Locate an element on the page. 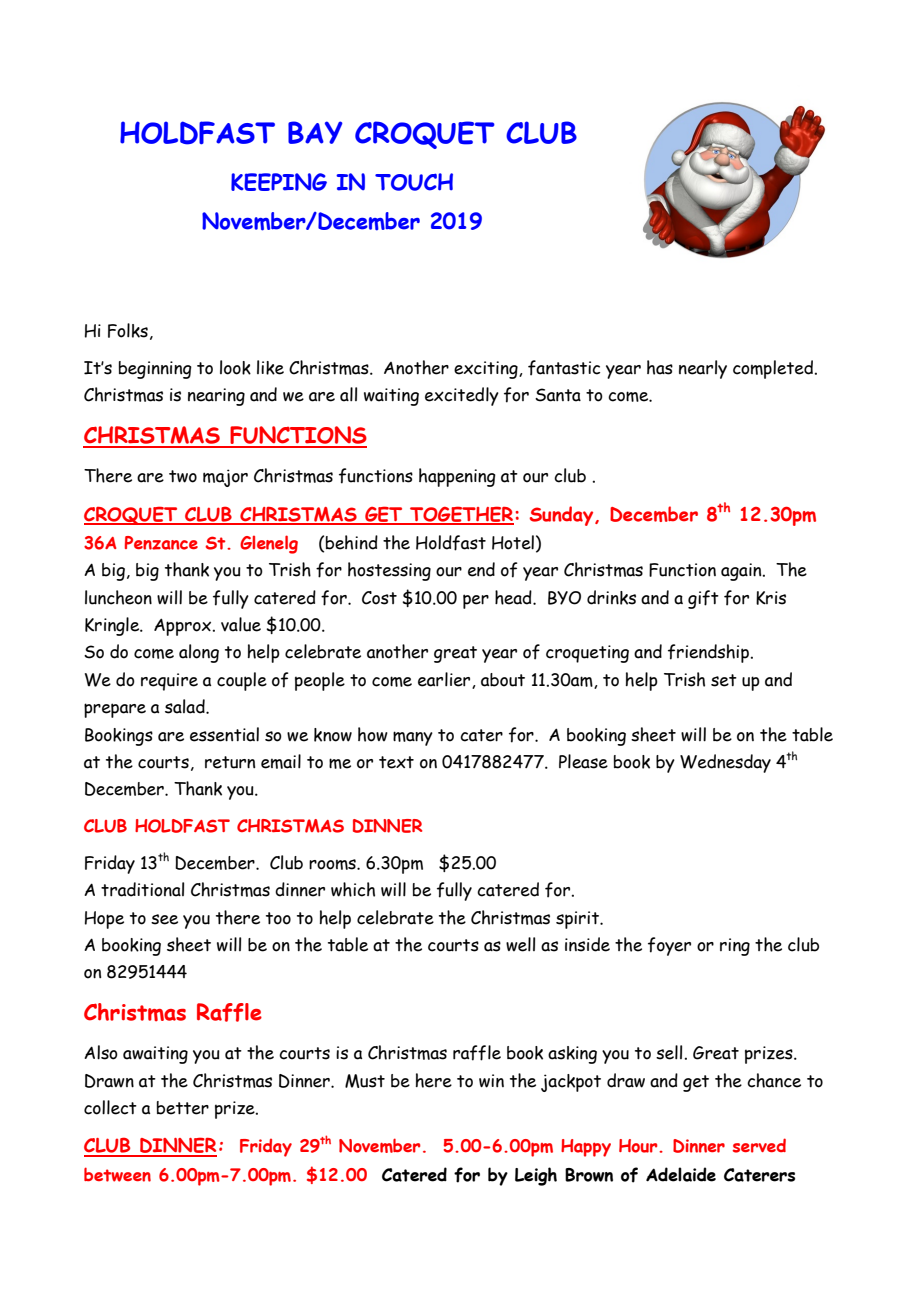 Image resolution: width=924 pixels, height=1308 pixels. foyer is located at coordinates (669, 946).
